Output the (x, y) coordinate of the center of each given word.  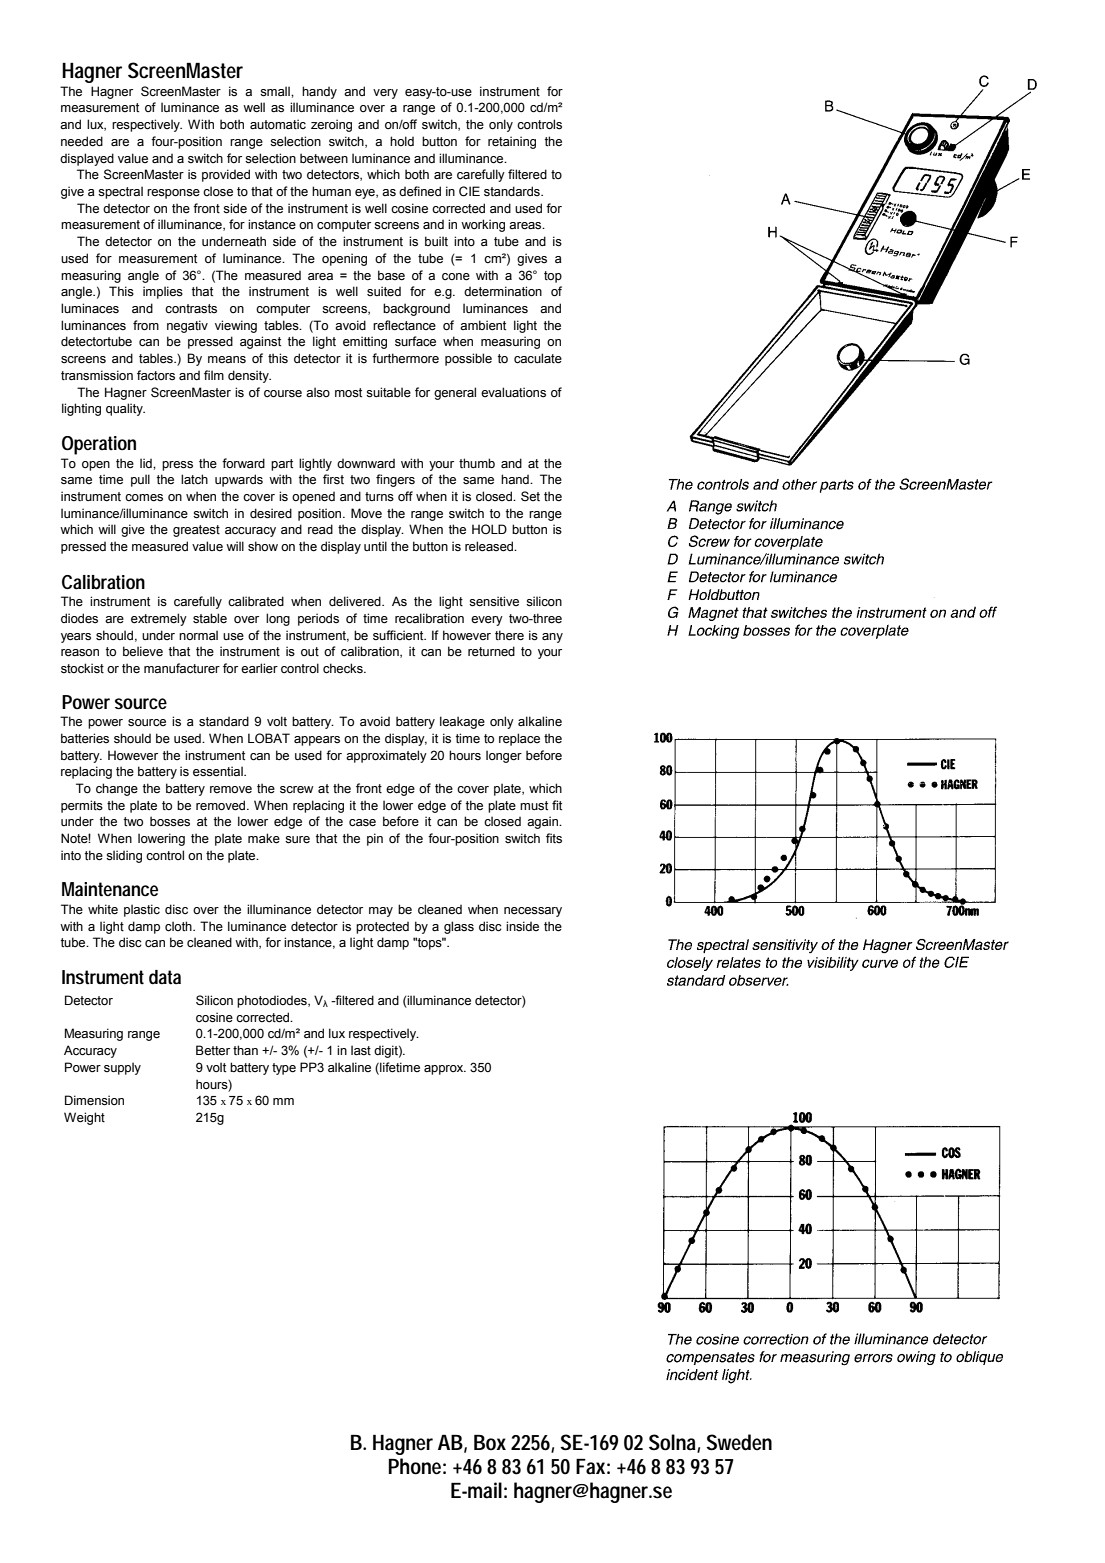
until (375, 546)
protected (382, 928)
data (165, 977)
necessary (533, 912)
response (173, 194)
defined (420, 191)
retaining (512, 142)
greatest (196, 531)
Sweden (739, 1442)
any (552, 638)
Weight (84, 1118)
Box (490, 1443)
